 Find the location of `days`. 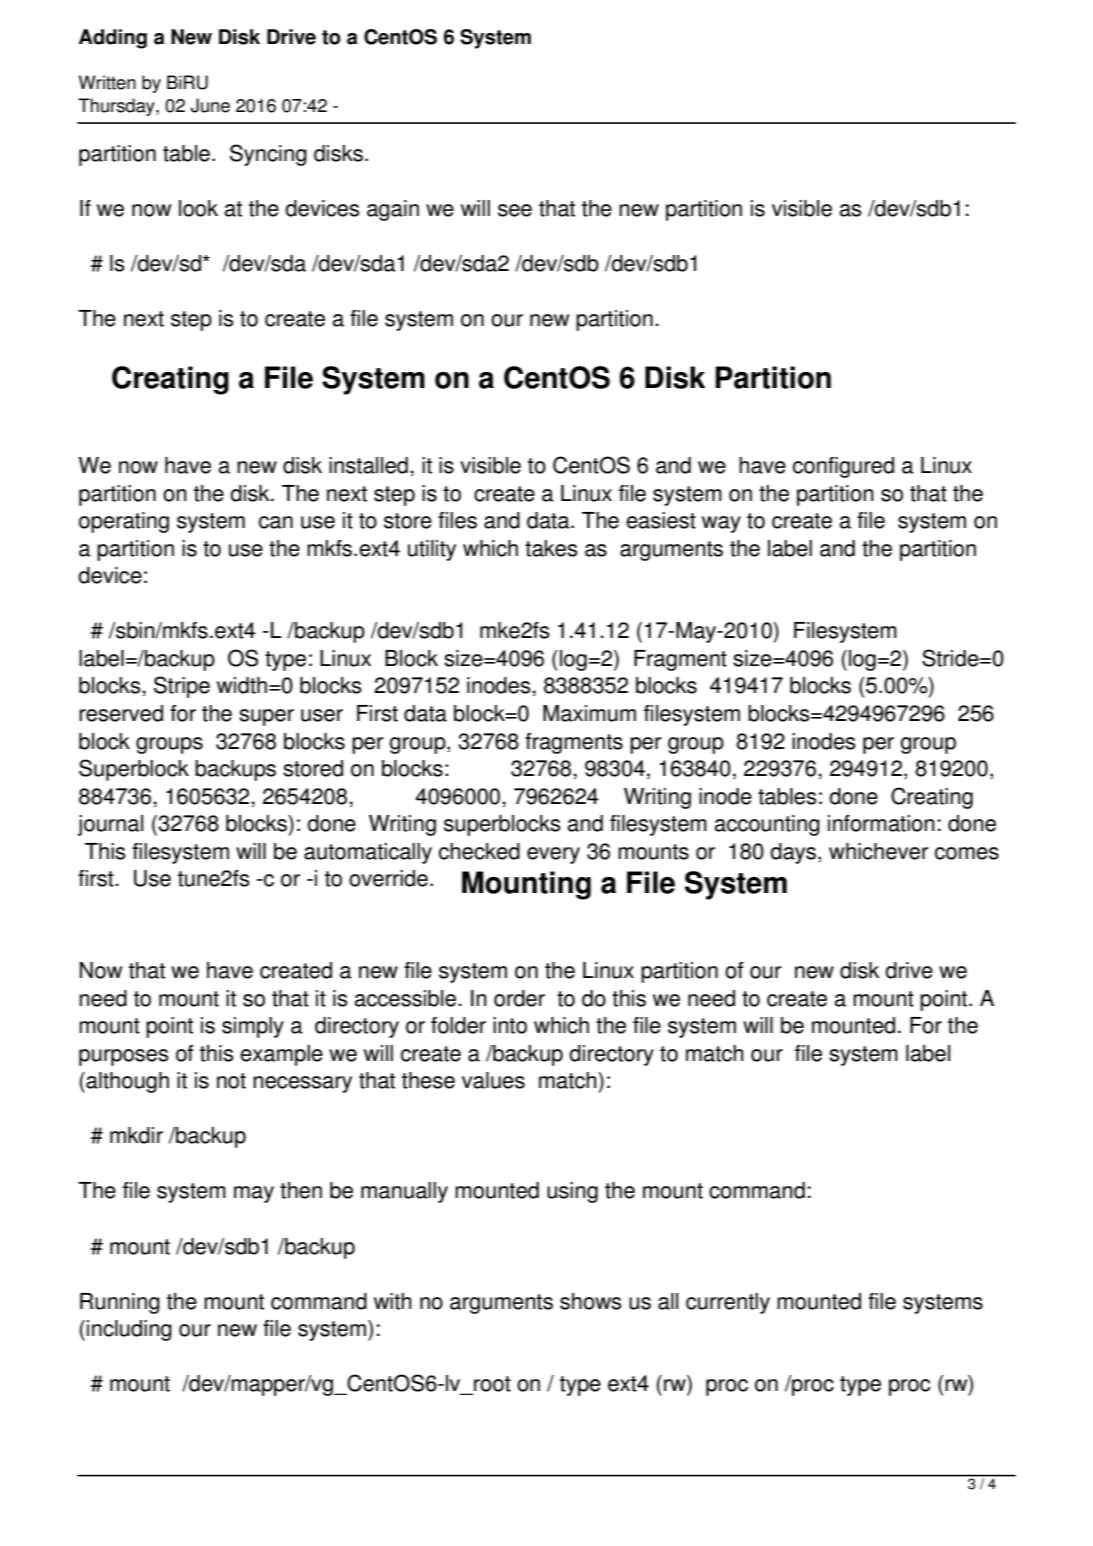

days is located at coordinates (794, 853).
